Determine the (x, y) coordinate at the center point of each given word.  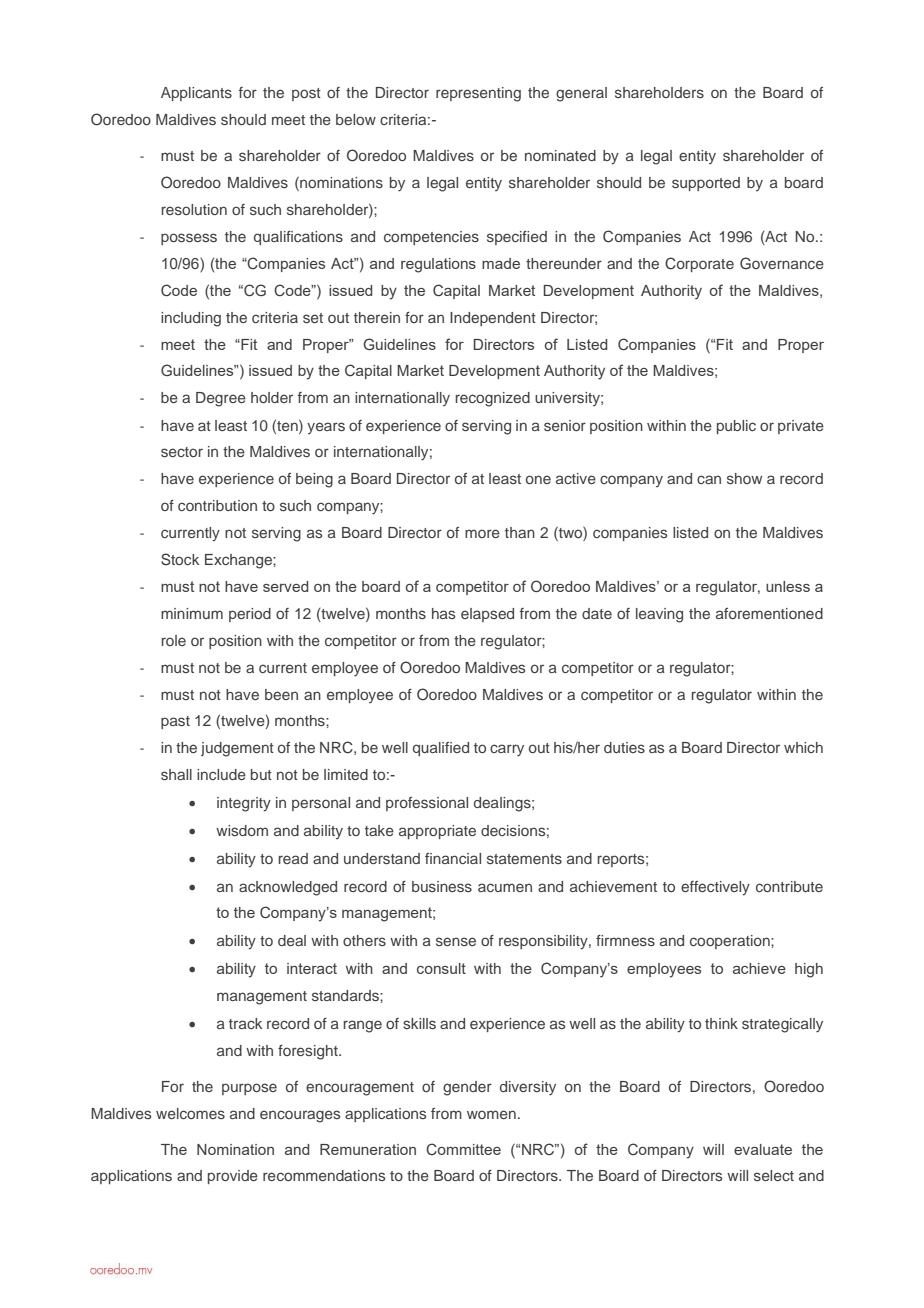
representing (478, 94)
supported (706, 184)
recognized (493, 399)
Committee (463, 1149)
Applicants (196, 94)
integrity (244, 804)
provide (233, 1177)
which (803, 747)
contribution (217, 505)
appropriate (437, 832)
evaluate (763, 1149)
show (744, 478)
